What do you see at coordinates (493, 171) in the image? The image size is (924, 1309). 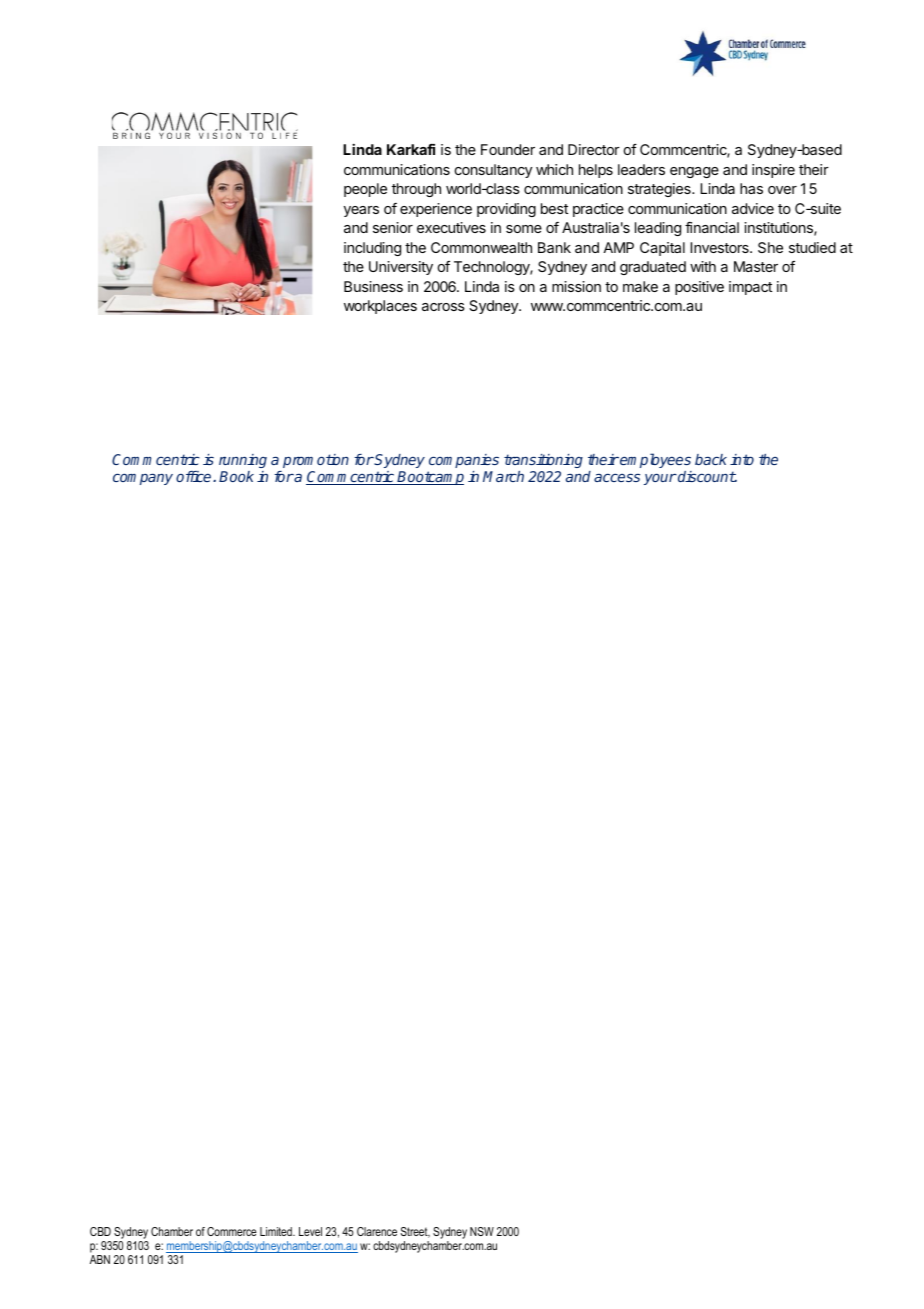 I see `consultancy` at bounding box center [493, 171].
